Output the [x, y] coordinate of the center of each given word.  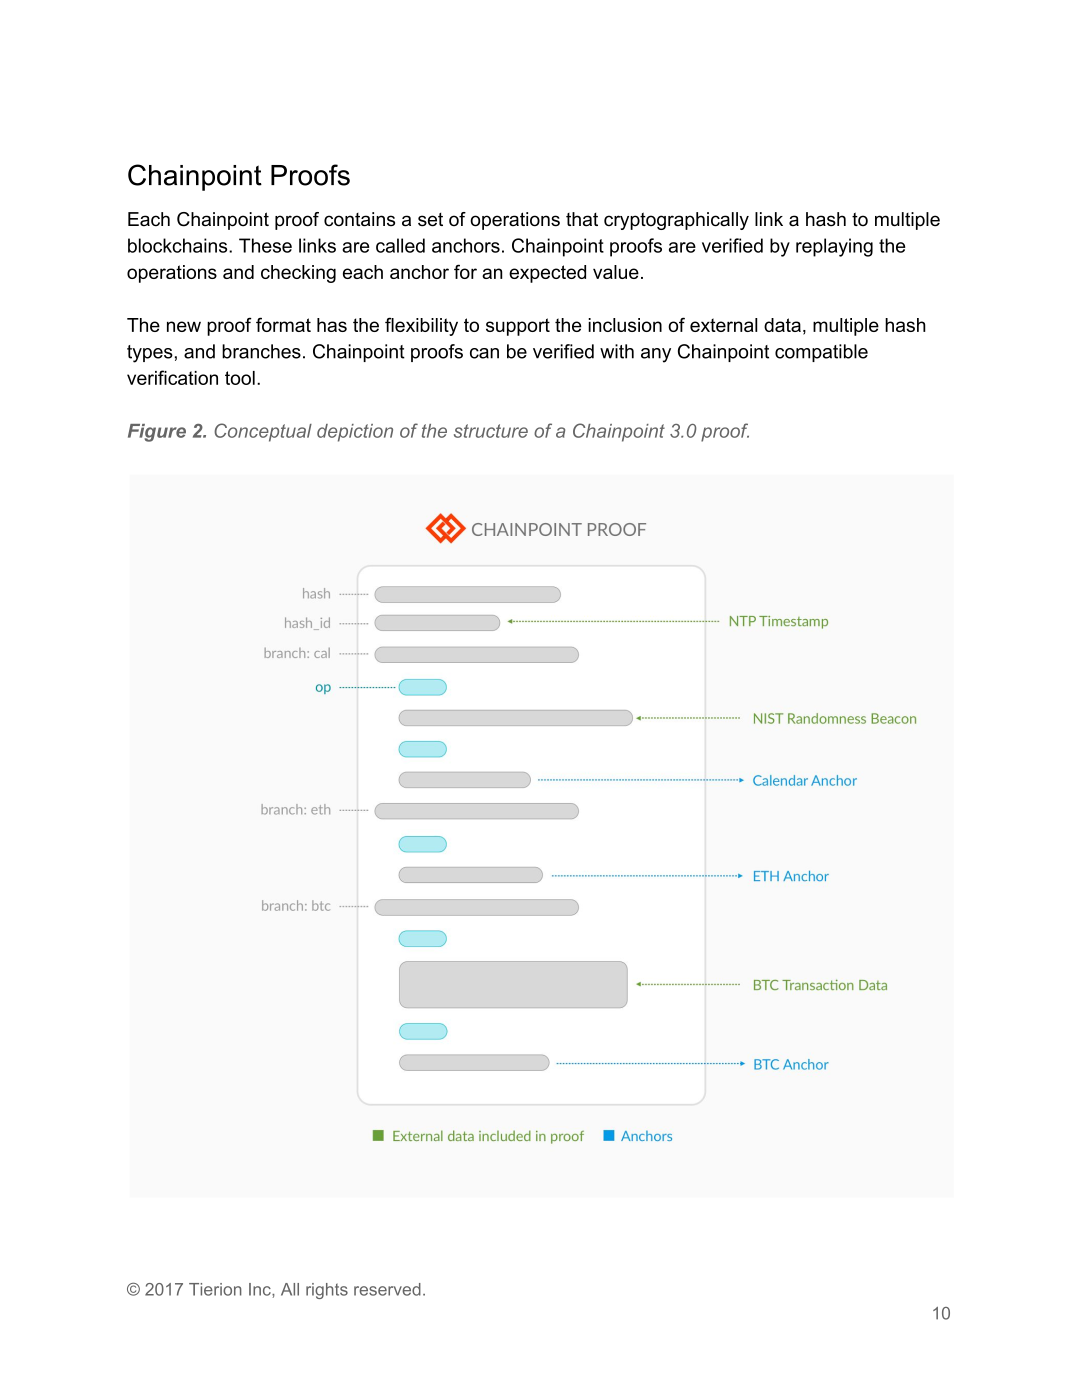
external [723, 325]
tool [240, 378]
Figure [157, 433]
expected [547, 274]
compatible [821, 353]
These [265, 245]
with [617, 351]
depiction [355, 433]
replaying [834, 247]
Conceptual [263, 432]
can [484, 353]
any [656, 355]
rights [327, 1291]
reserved [387, 1289]
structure [491, 431]
